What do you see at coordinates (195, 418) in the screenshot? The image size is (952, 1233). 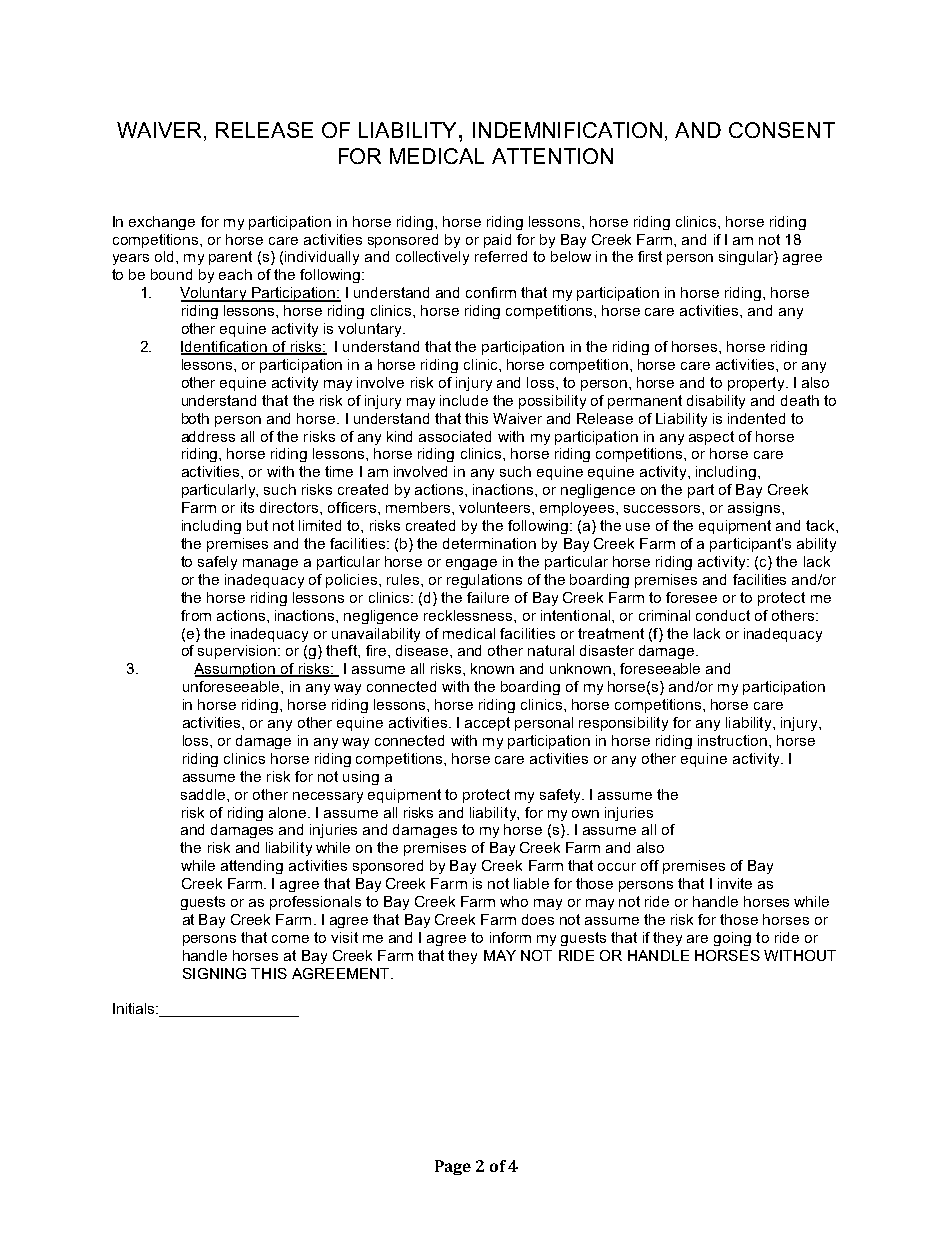 I see `both` at bounding box center [195, 418].
